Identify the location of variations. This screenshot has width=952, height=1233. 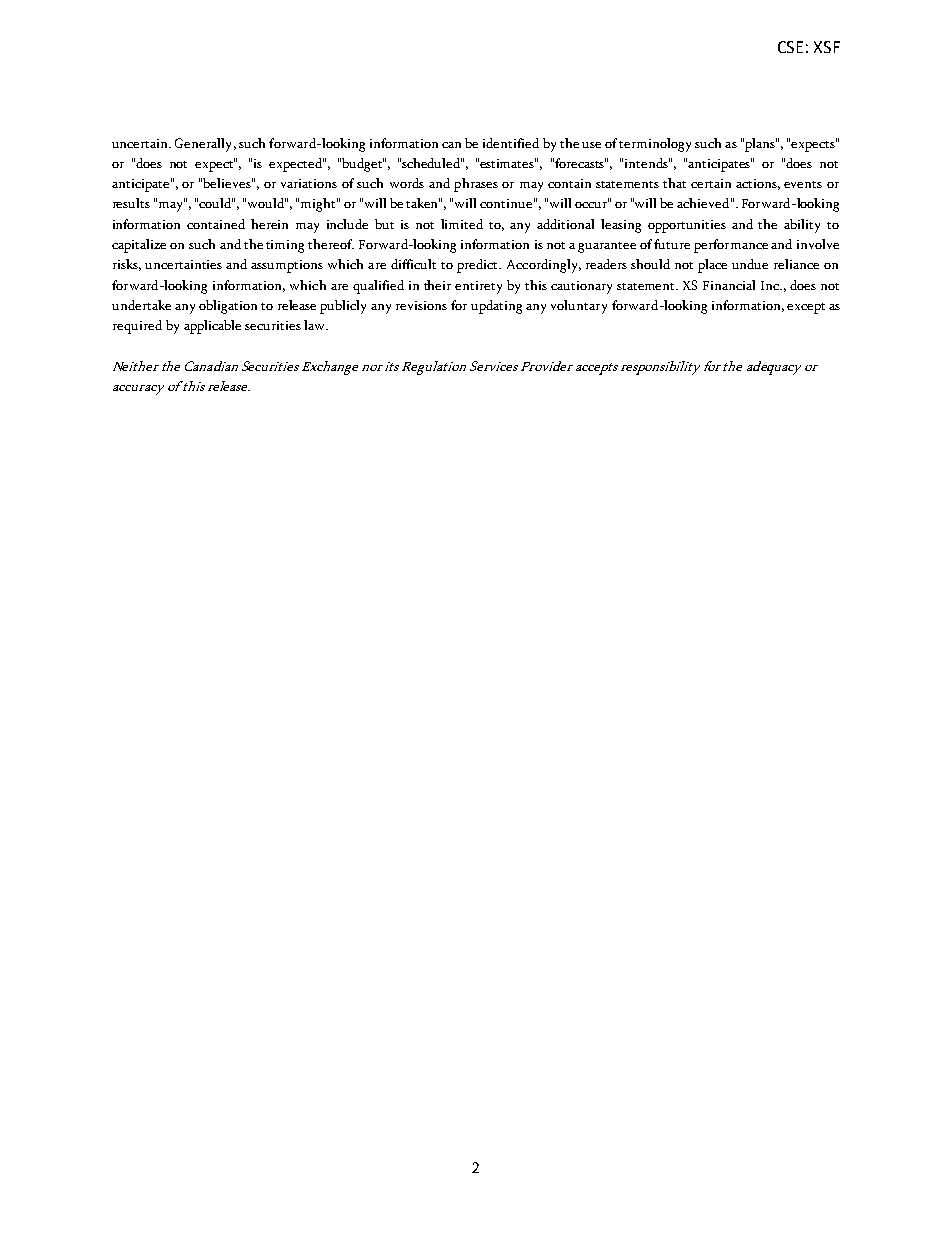
(309, 183).
